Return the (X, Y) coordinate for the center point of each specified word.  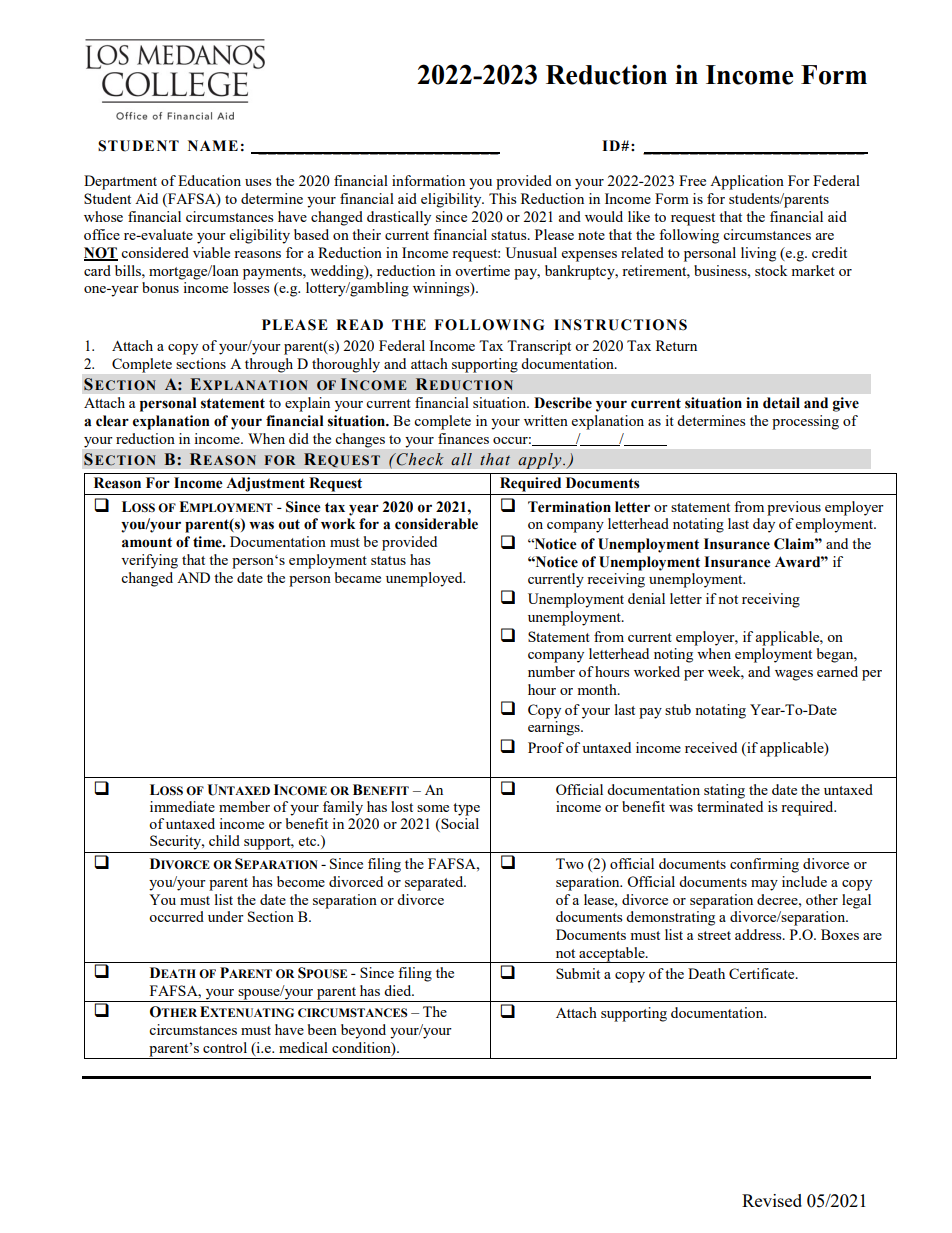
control (225, 1047)
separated (435, 883)
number (551, 671)
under (226, 916)
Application (747, 182)
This (502, 198)
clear (112, 421)
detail (781, 403)
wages (794, 675)
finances (463, 438)
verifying (149, 561)
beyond (363, 1031)
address (759, 934)
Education (209, 180)
